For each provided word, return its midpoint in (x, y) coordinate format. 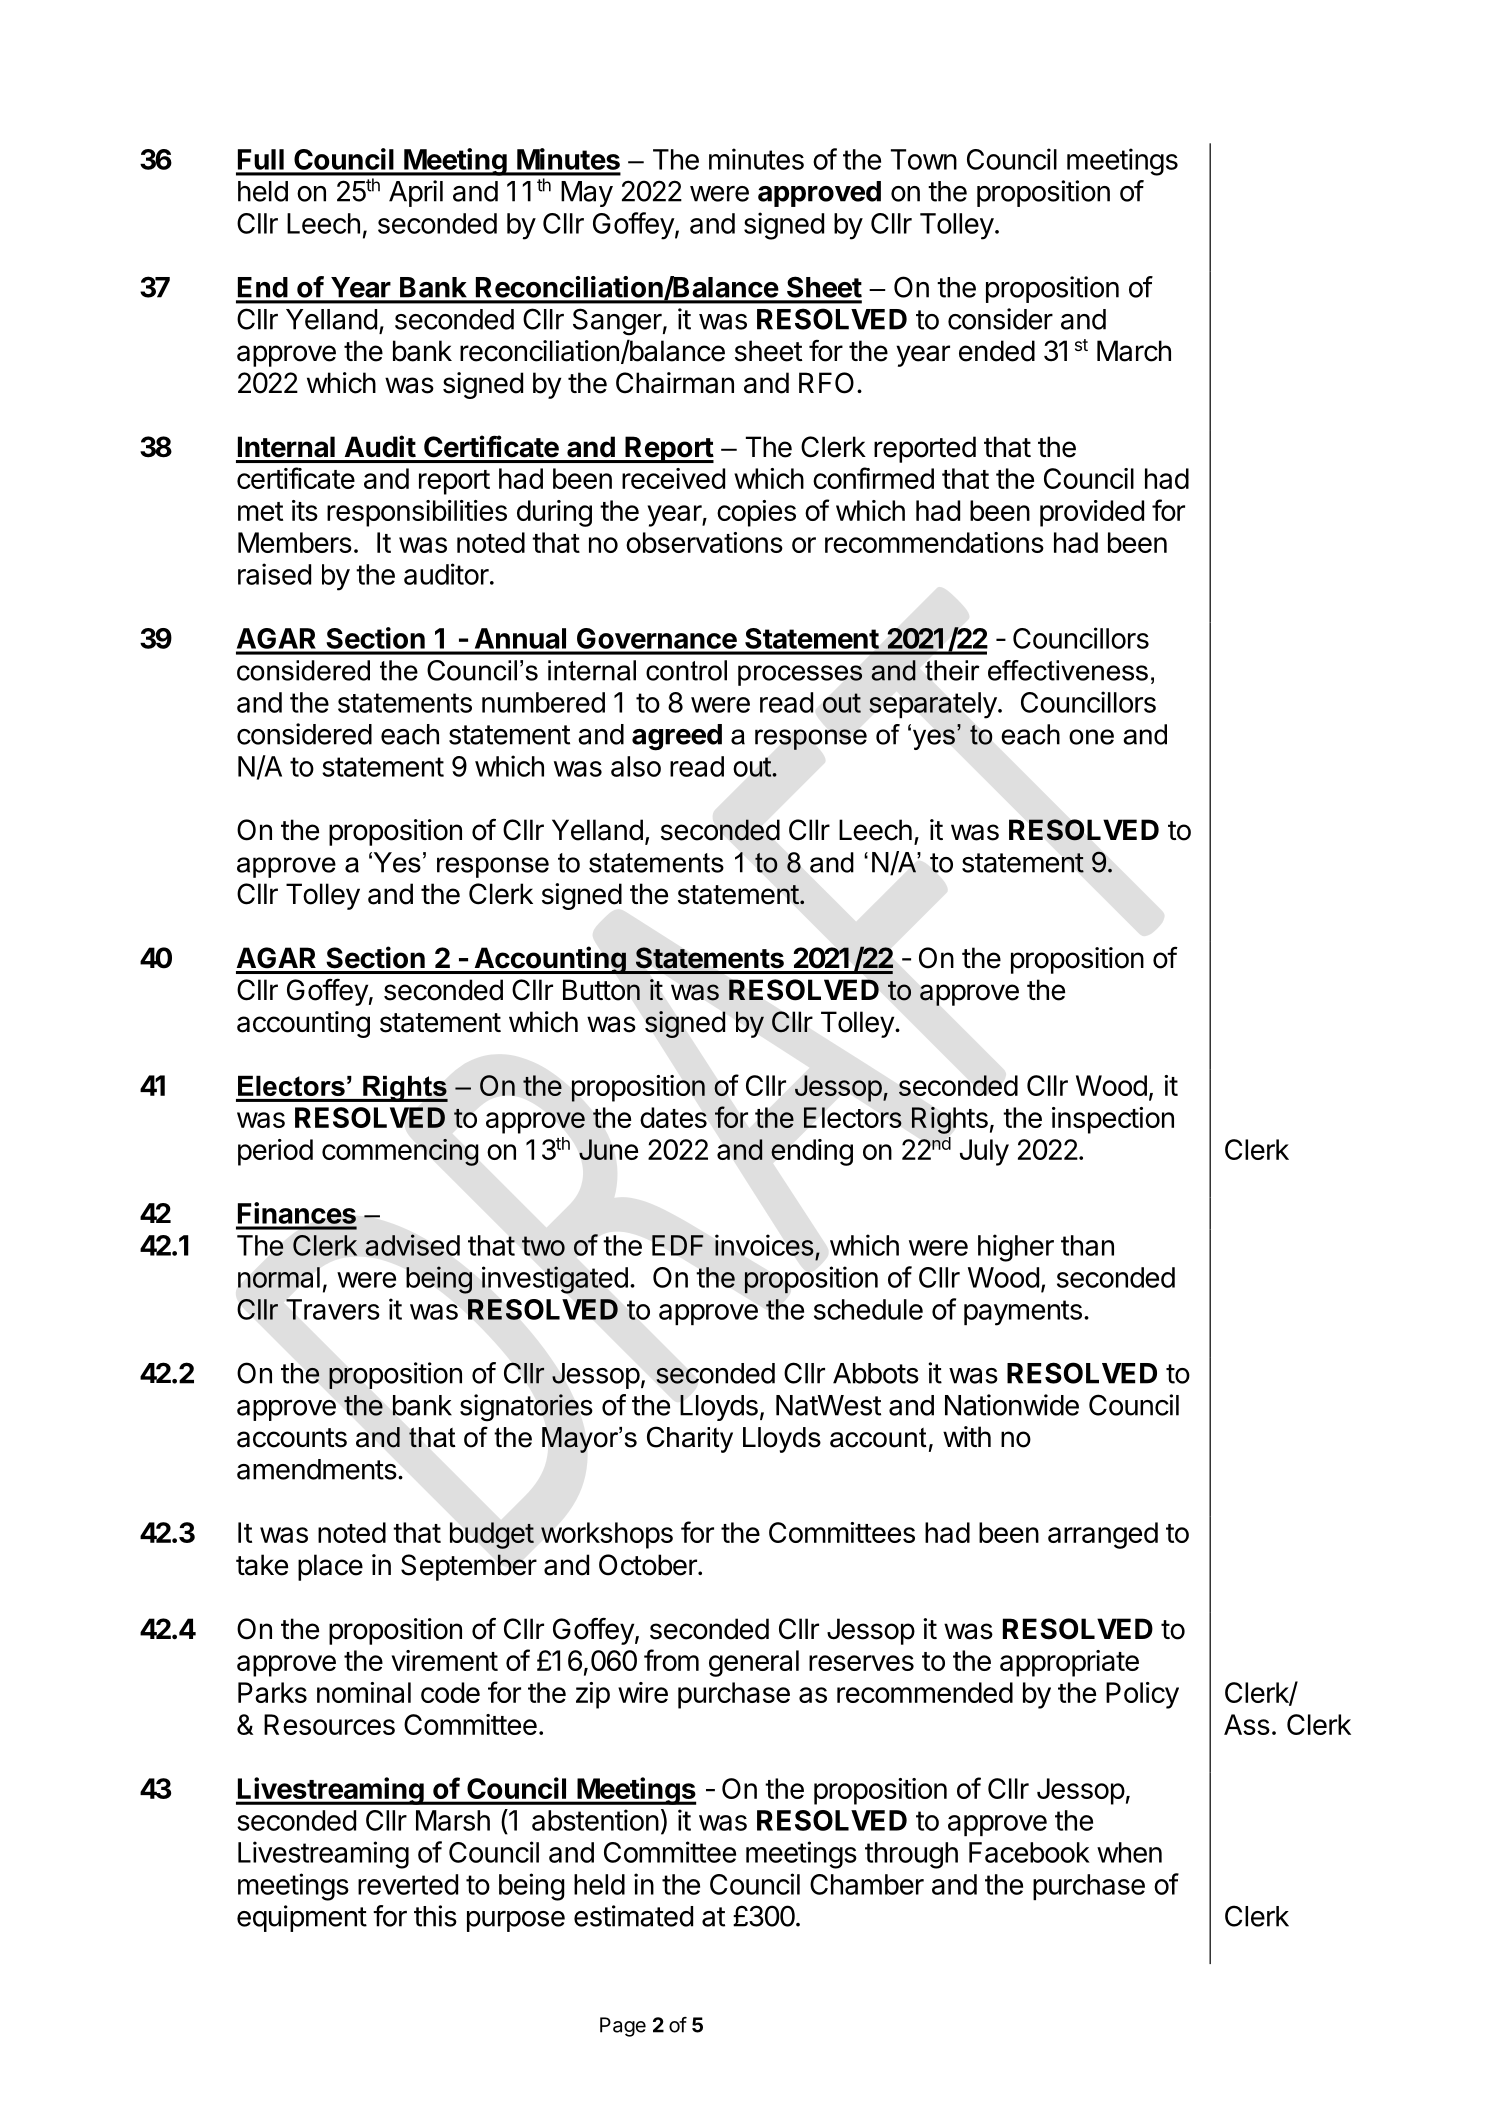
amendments (317, 1469)
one (1091, 737)
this (435, 1916)
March (1134, 351)
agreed (677, 737)
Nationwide (1012, 1405)
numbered (543, 702)
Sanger (617, 322)
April (416, 193)
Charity (690, 1439)
